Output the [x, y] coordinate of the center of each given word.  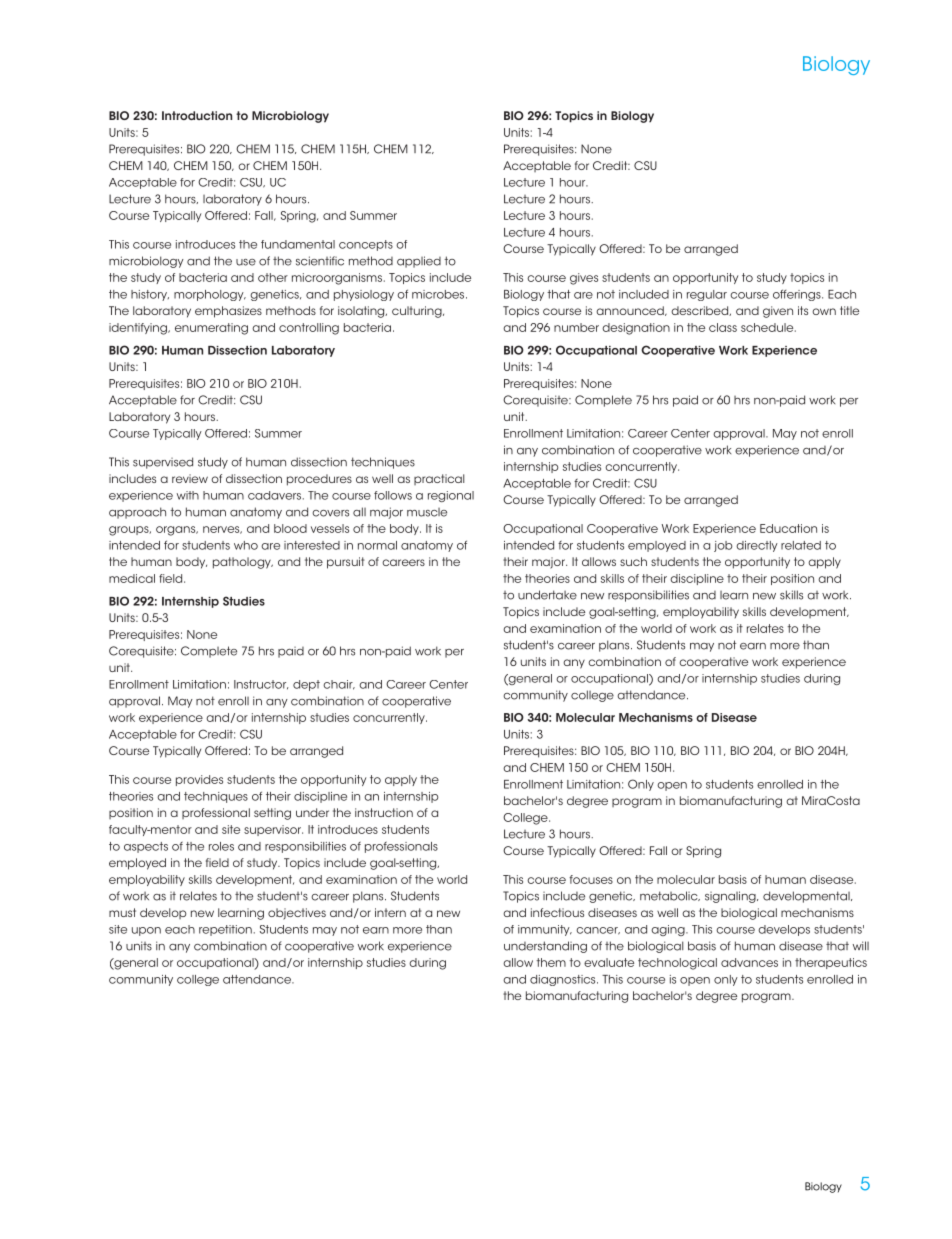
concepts [366, 245]
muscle [427, 512]
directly [757, 546]
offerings [798, 295]
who [246, 545]
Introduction [197, 115]
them [551, 962]
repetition [225, 930]
